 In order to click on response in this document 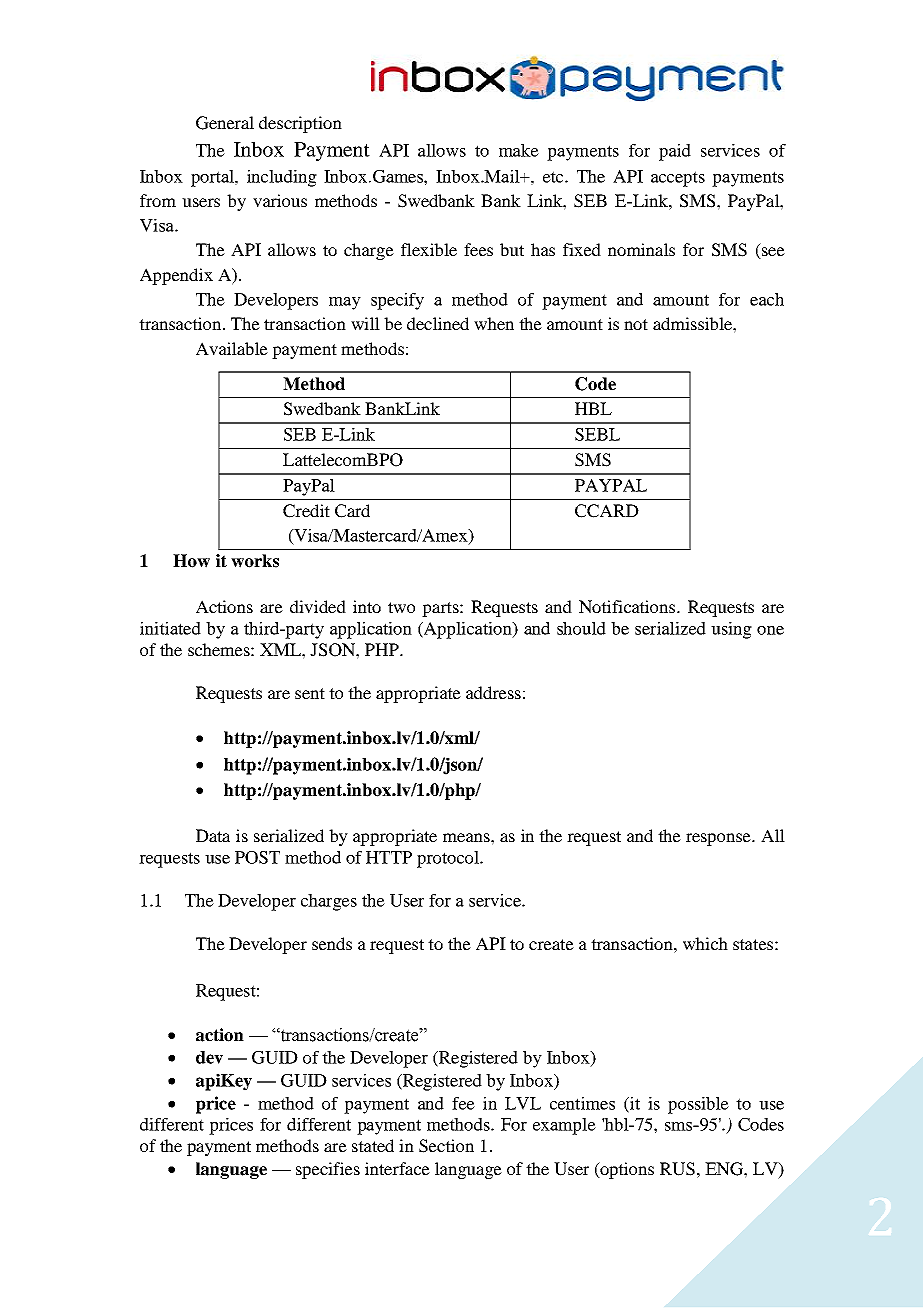, I will do `click(719, 839)`.
